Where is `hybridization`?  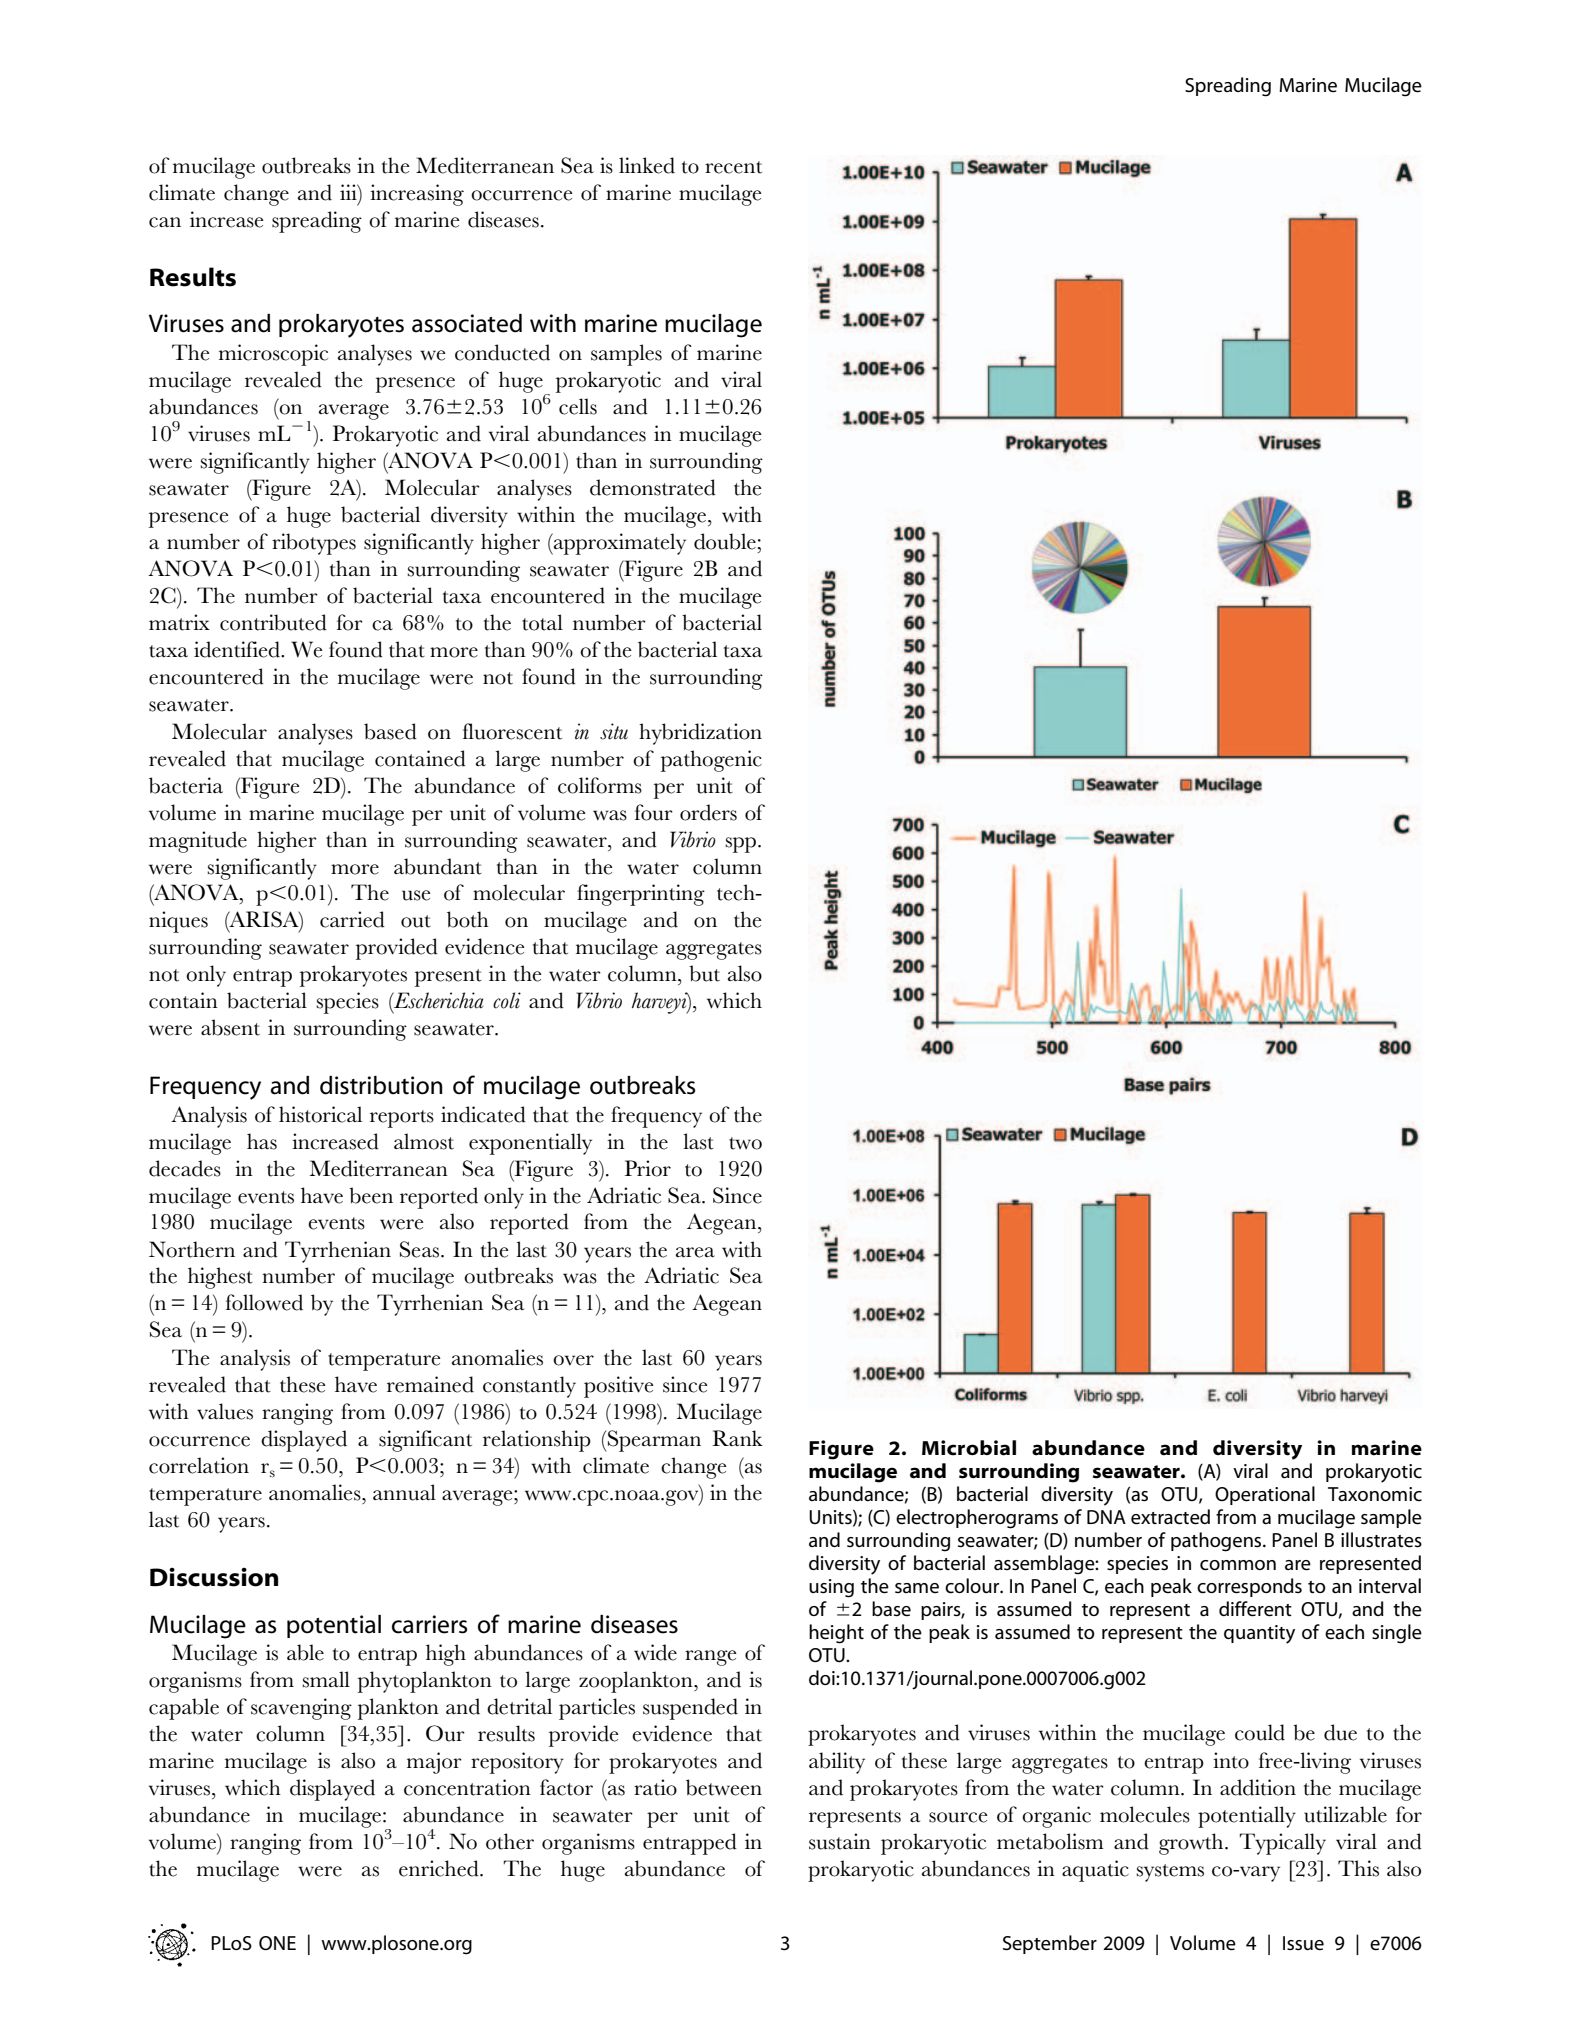
hybridization is located at coordinates (700, 734).
